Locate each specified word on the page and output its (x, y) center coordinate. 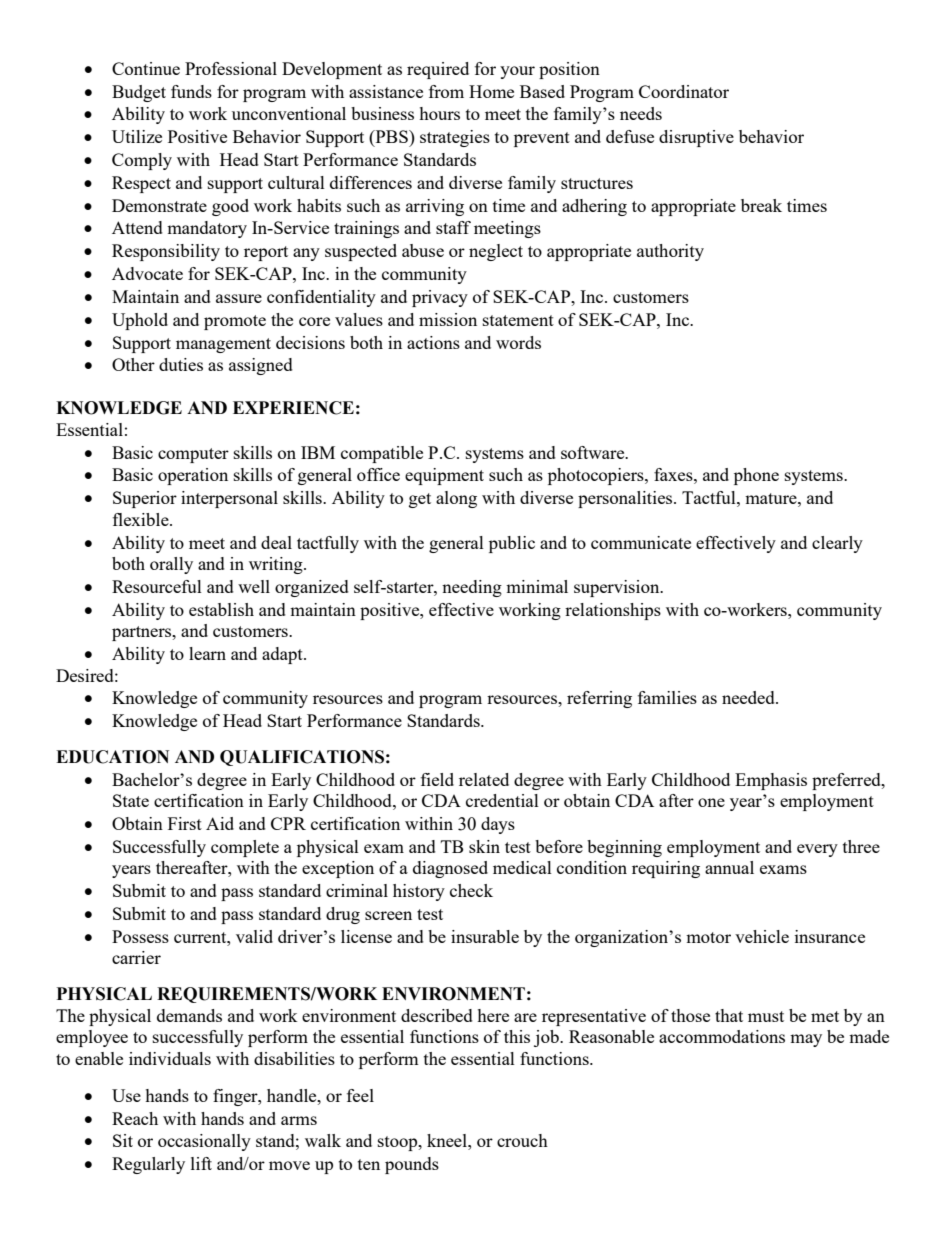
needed (749, 697)
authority (670, 252)
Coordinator (684, 91)
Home (491, 91)
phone (756, 476)
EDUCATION (112, 757)
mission (448, 319)
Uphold (140, 321)
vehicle (762, 936)
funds (191, 91)
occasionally (204, 1142)
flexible (142, 519)
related (484, 779)
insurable (485, 936)
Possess (140, 936)
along (456, 499)
